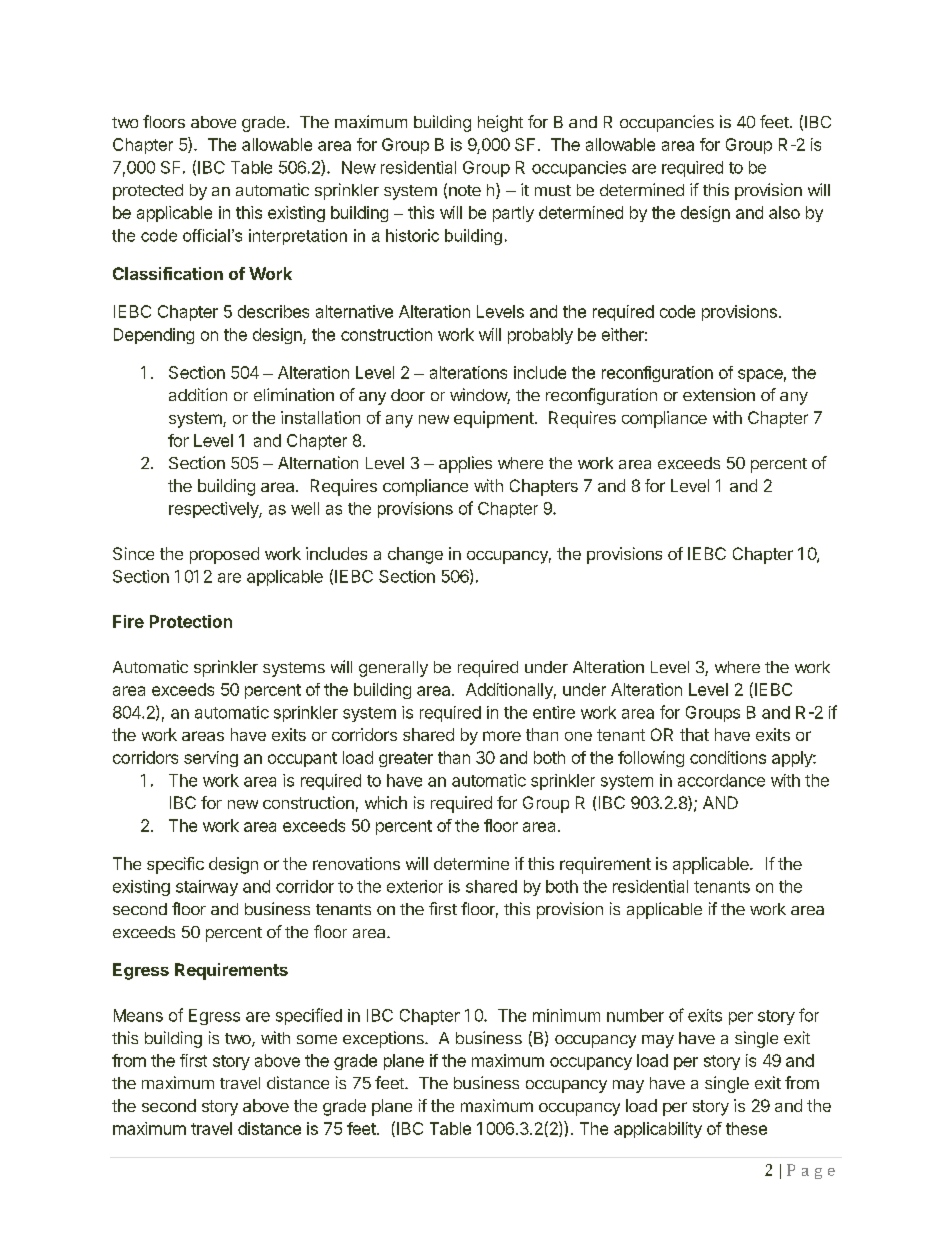  Describe the element at coordinates (138, 1015) in the document. I see `Means` at that location.
